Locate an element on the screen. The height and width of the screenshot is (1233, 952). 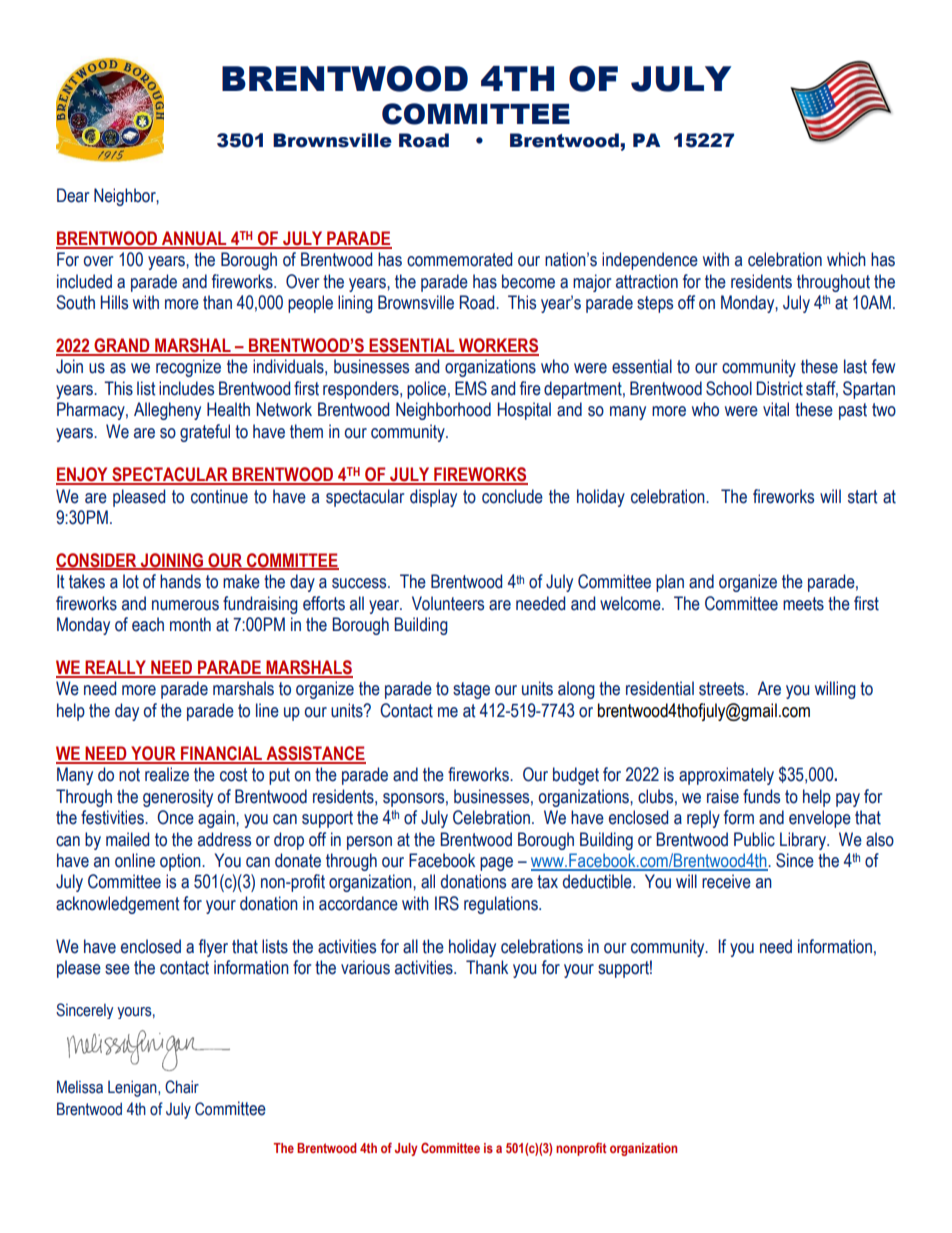
Chair is located at coordinates (182, 1087).
